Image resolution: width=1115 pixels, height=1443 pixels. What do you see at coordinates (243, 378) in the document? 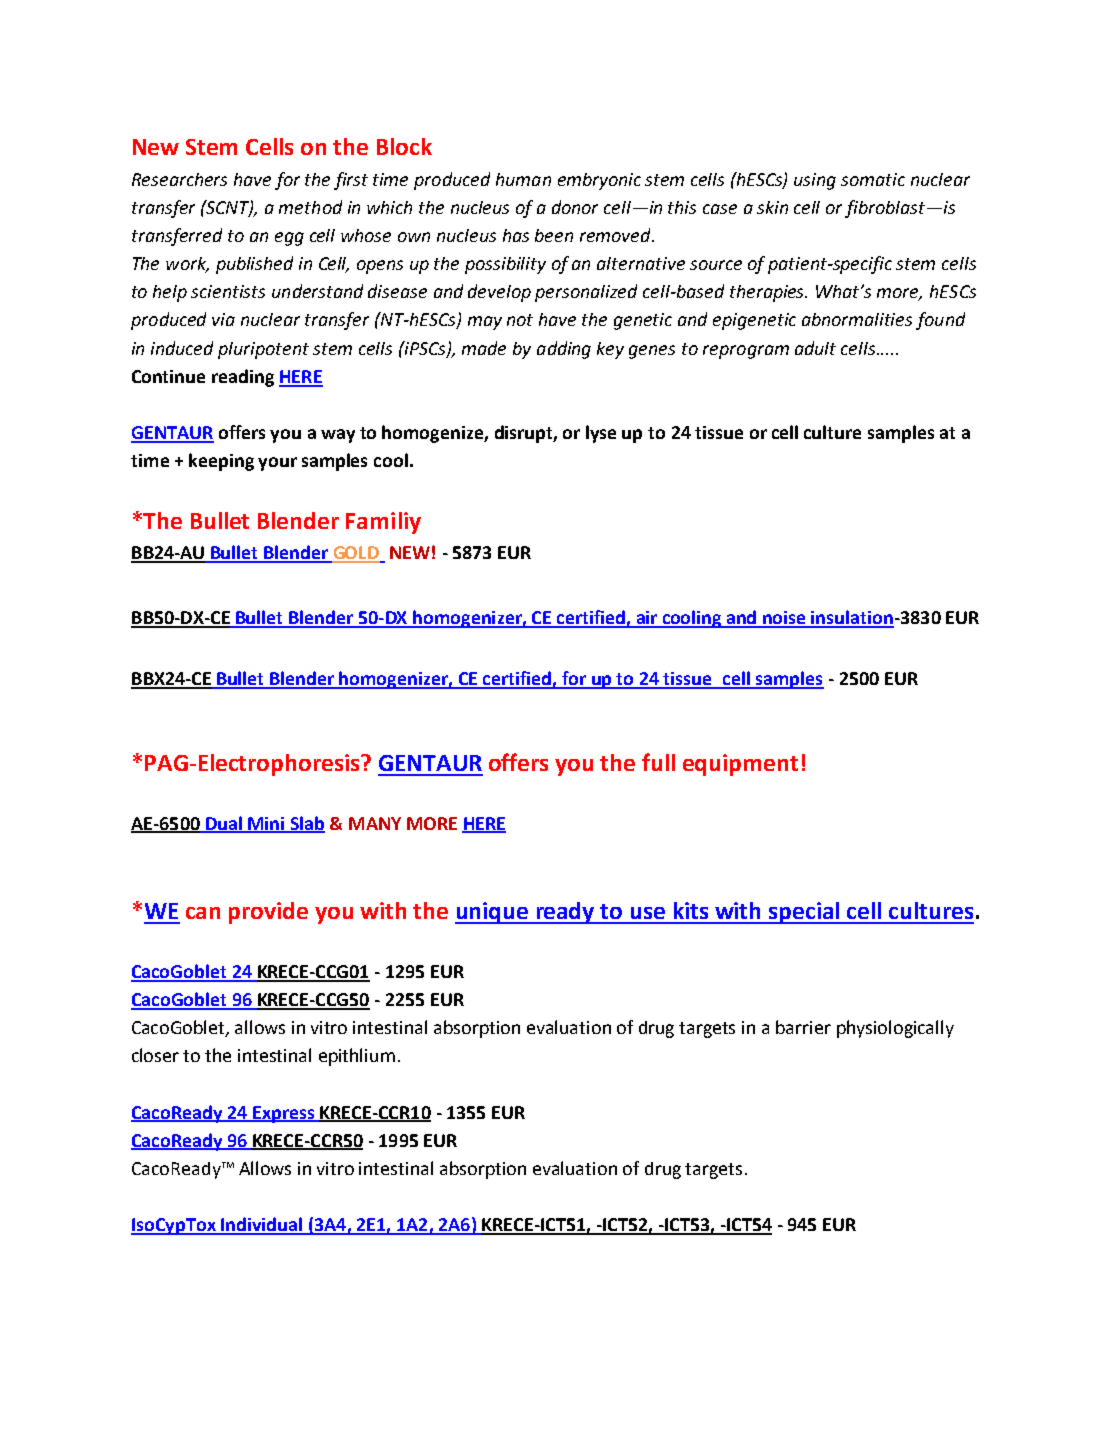
I see `reading` at bounding box center [243, 378].
